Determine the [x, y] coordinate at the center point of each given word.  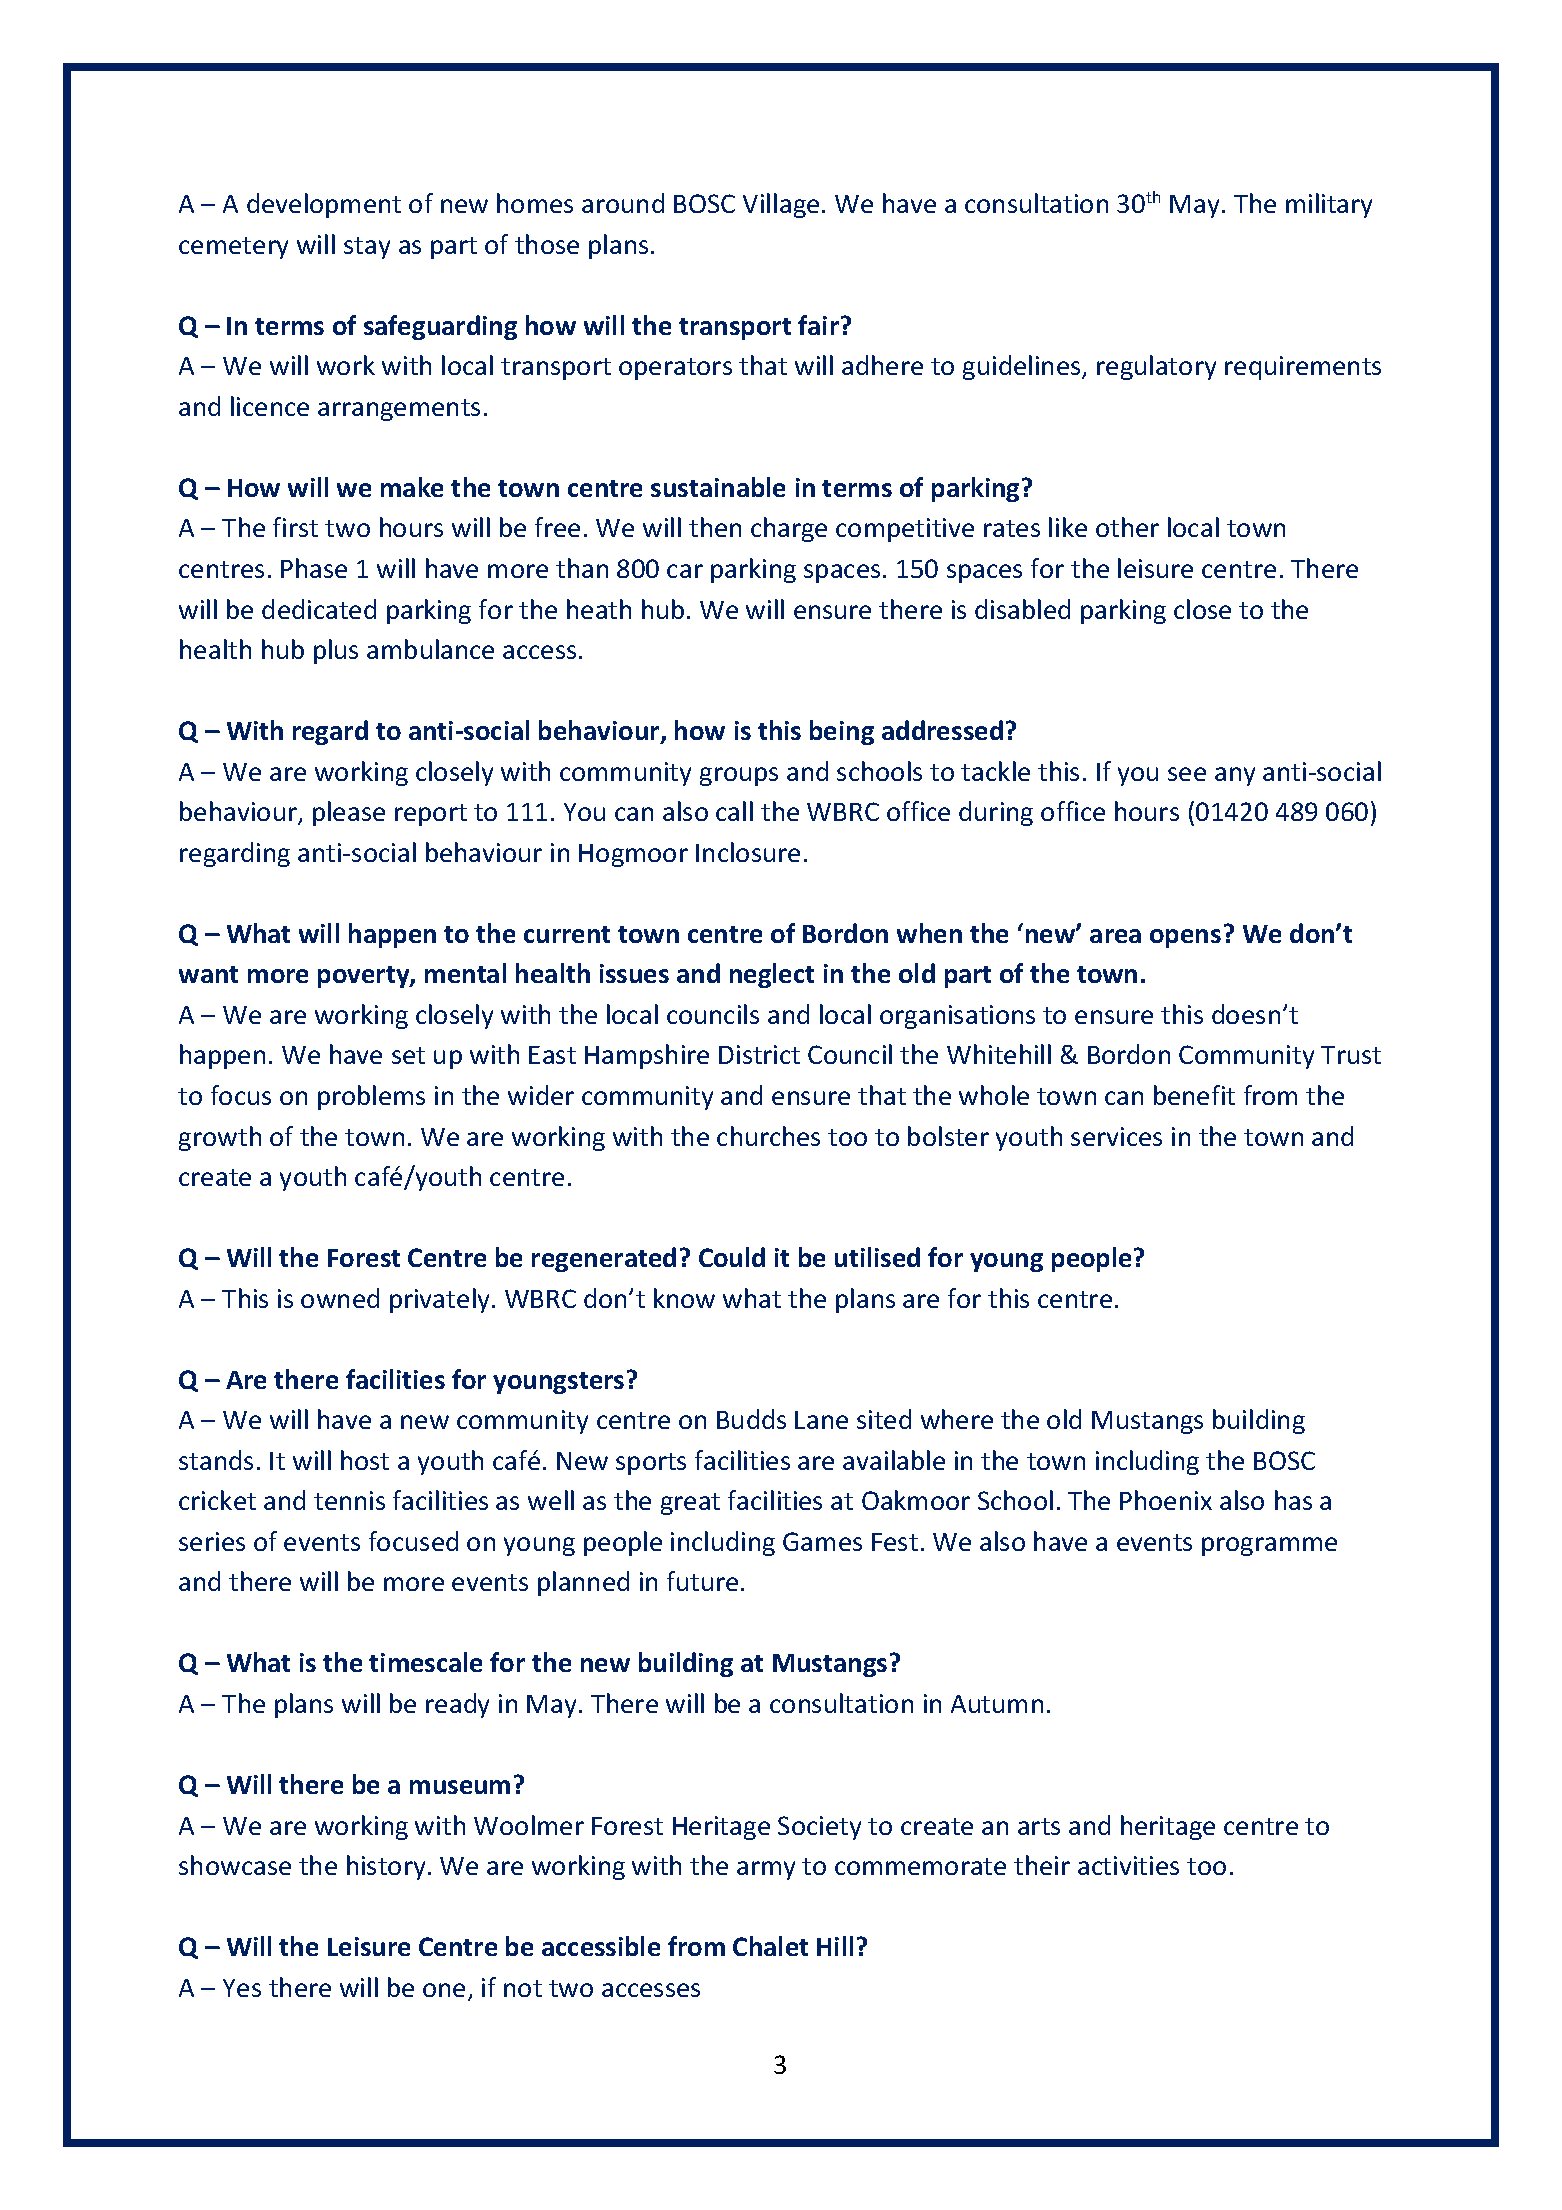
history [386, 1867]
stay [367, 248]
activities [1128, 1865]
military [1329, 205]
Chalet [770, 1946]
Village [781, 205]
